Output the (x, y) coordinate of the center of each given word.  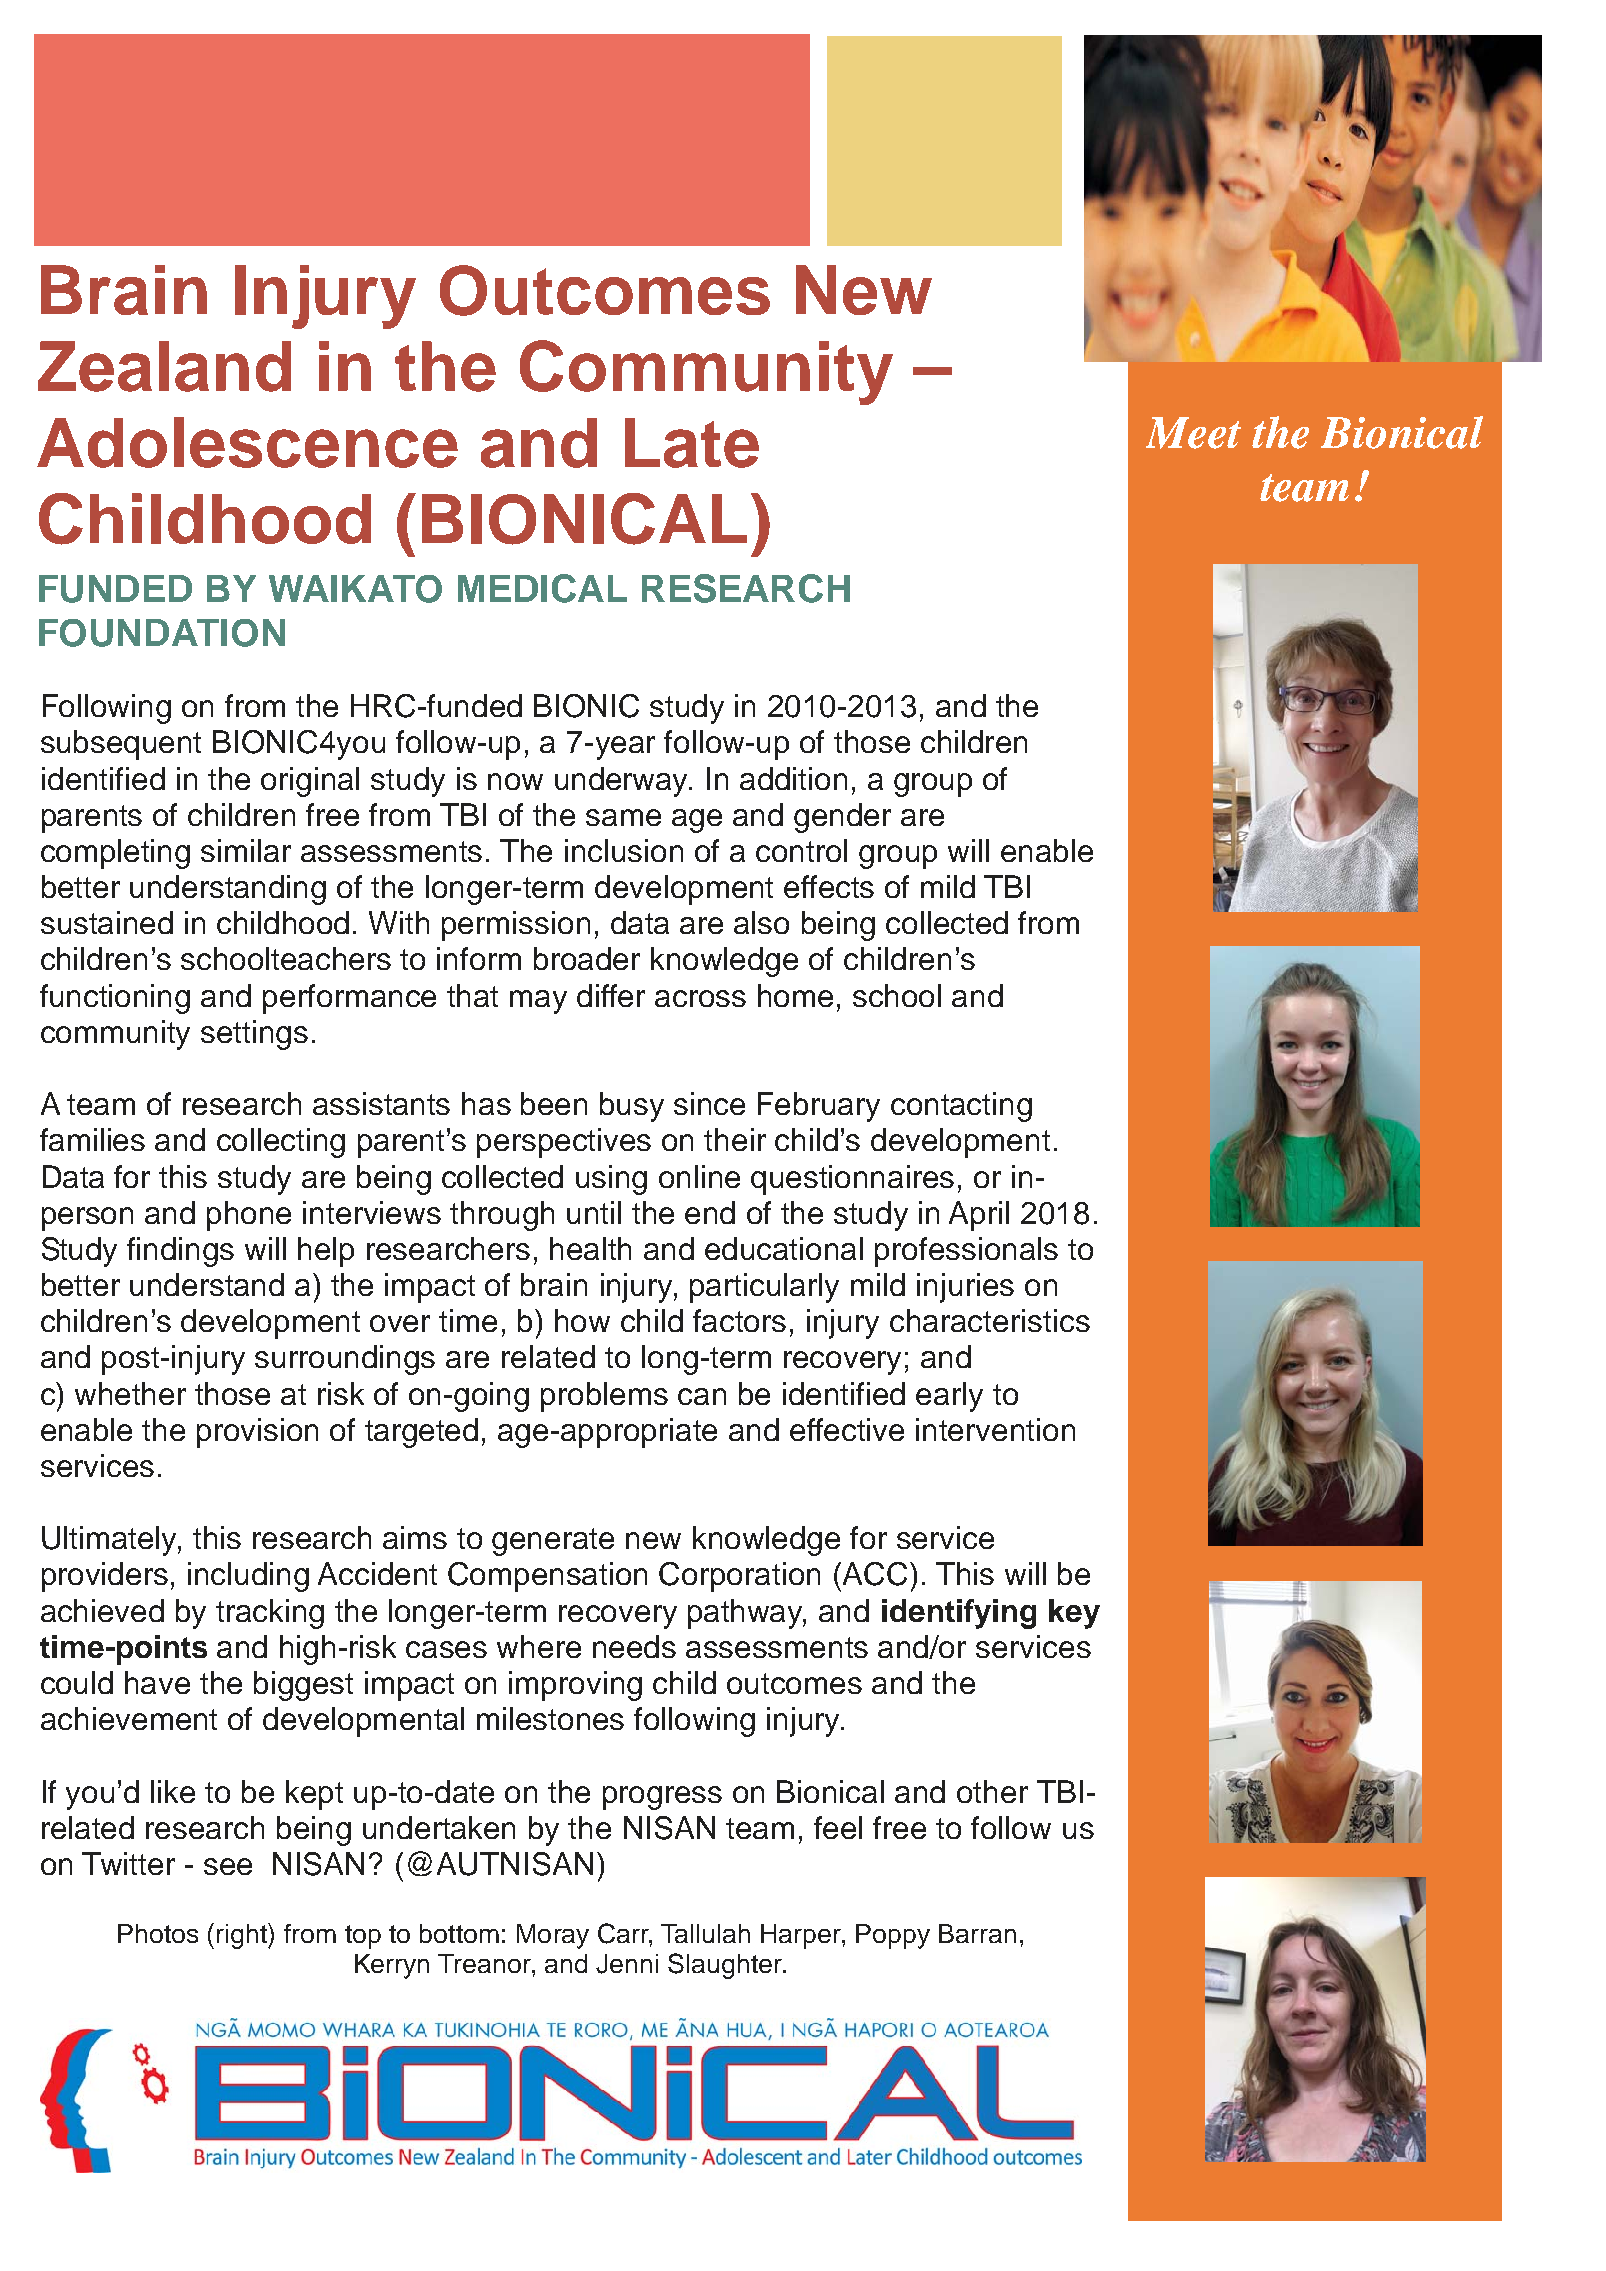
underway (623, 782)
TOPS (1321, 156)
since (709, 1103)
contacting (961, 1107)
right (243, 1936)
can (702, 1396)
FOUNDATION (162, 633)
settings (254, 1035)
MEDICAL (542, 588)
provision (257, 1433)
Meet (1193, 433)
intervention (995, 1429)
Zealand (164, 366)
